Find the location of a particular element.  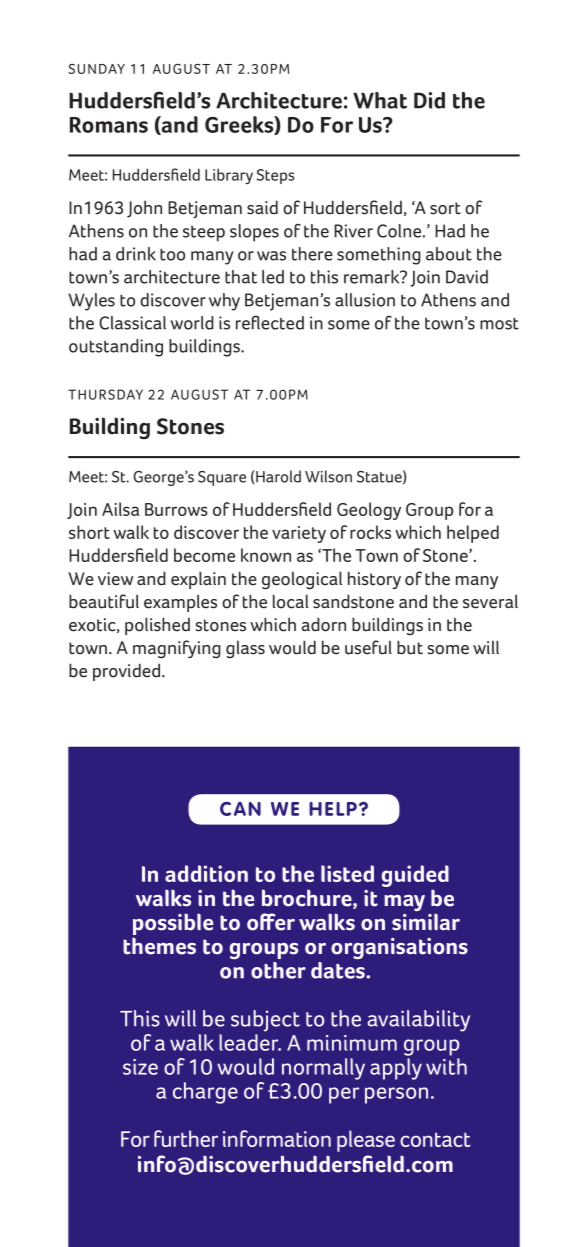

normally is located at coordinates (323, 1069).
